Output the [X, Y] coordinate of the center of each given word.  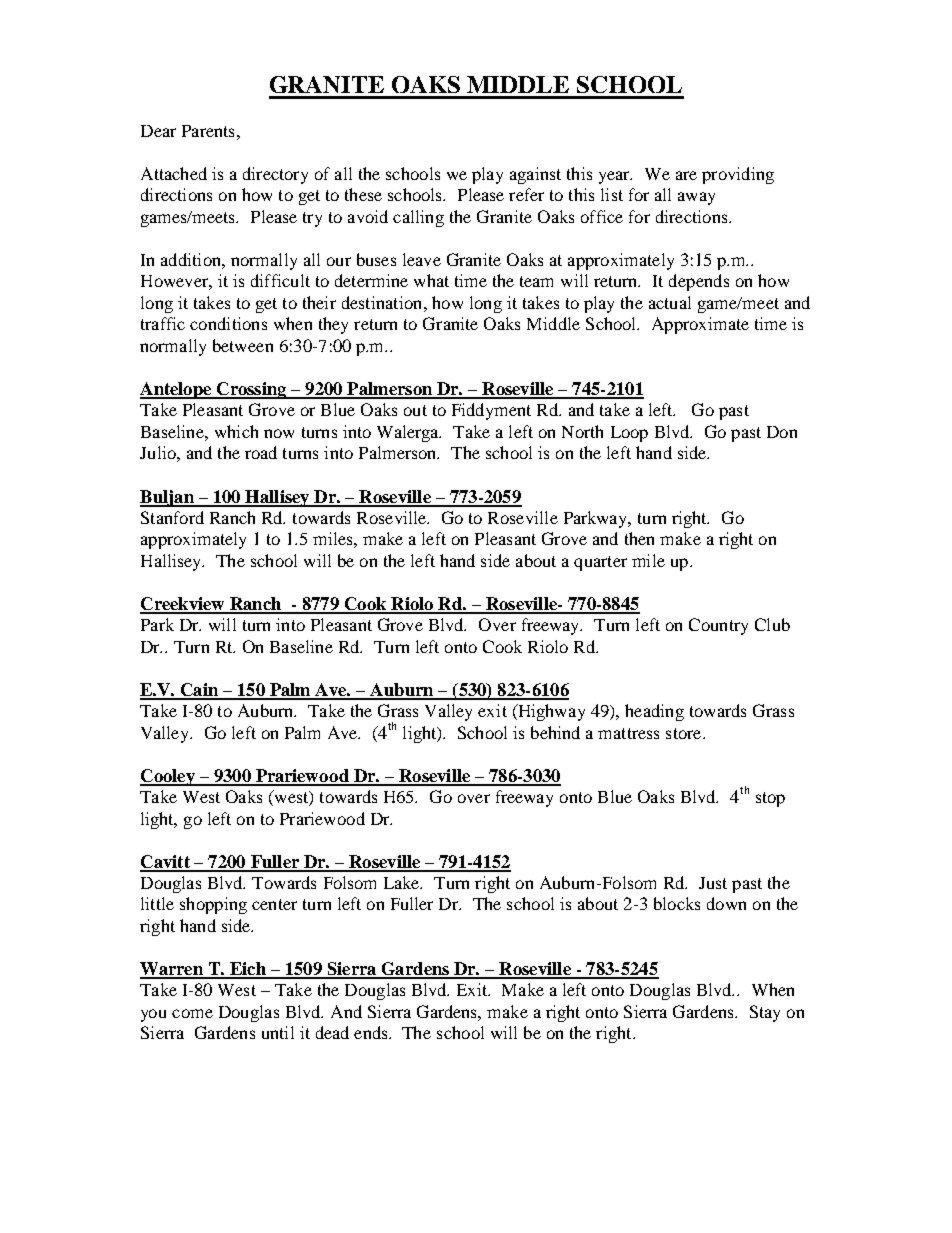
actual [670, 302]
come [192, 1013]
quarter [600, 563]
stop [770, 799]
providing [738, 175]
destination [383, 302]
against [535, 175]
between [243, 345]
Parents [208, 131]
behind [555, 732]
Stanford [172, 517]
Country [718, 626]
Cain [199, 691]
